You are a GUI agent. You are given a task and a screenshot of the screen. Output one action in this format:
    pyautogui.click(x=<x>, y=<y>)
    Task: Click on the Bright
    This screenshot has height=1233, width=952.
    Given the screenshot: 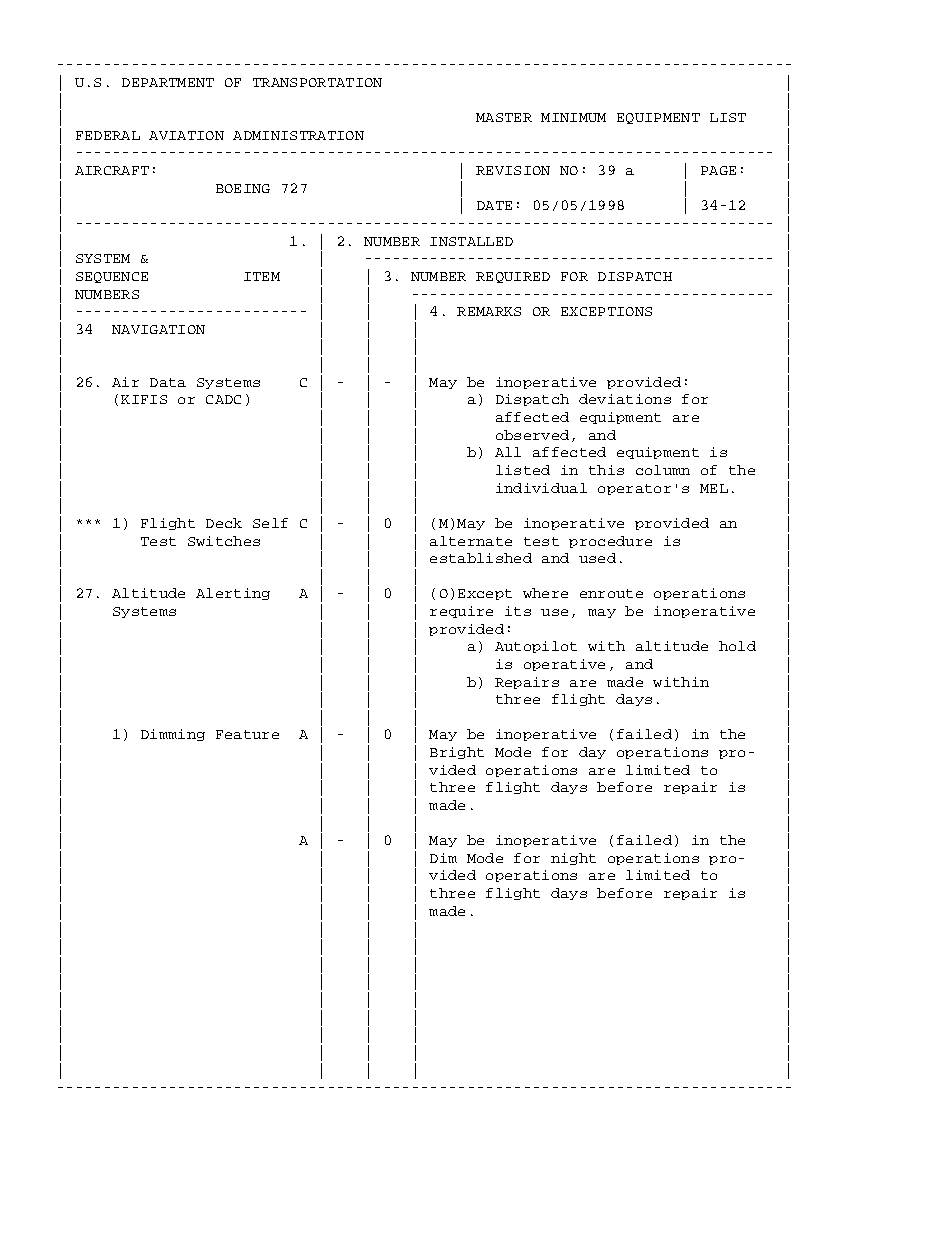 What is the action you would take?
    pyautogui.click(x=457, y=753)
